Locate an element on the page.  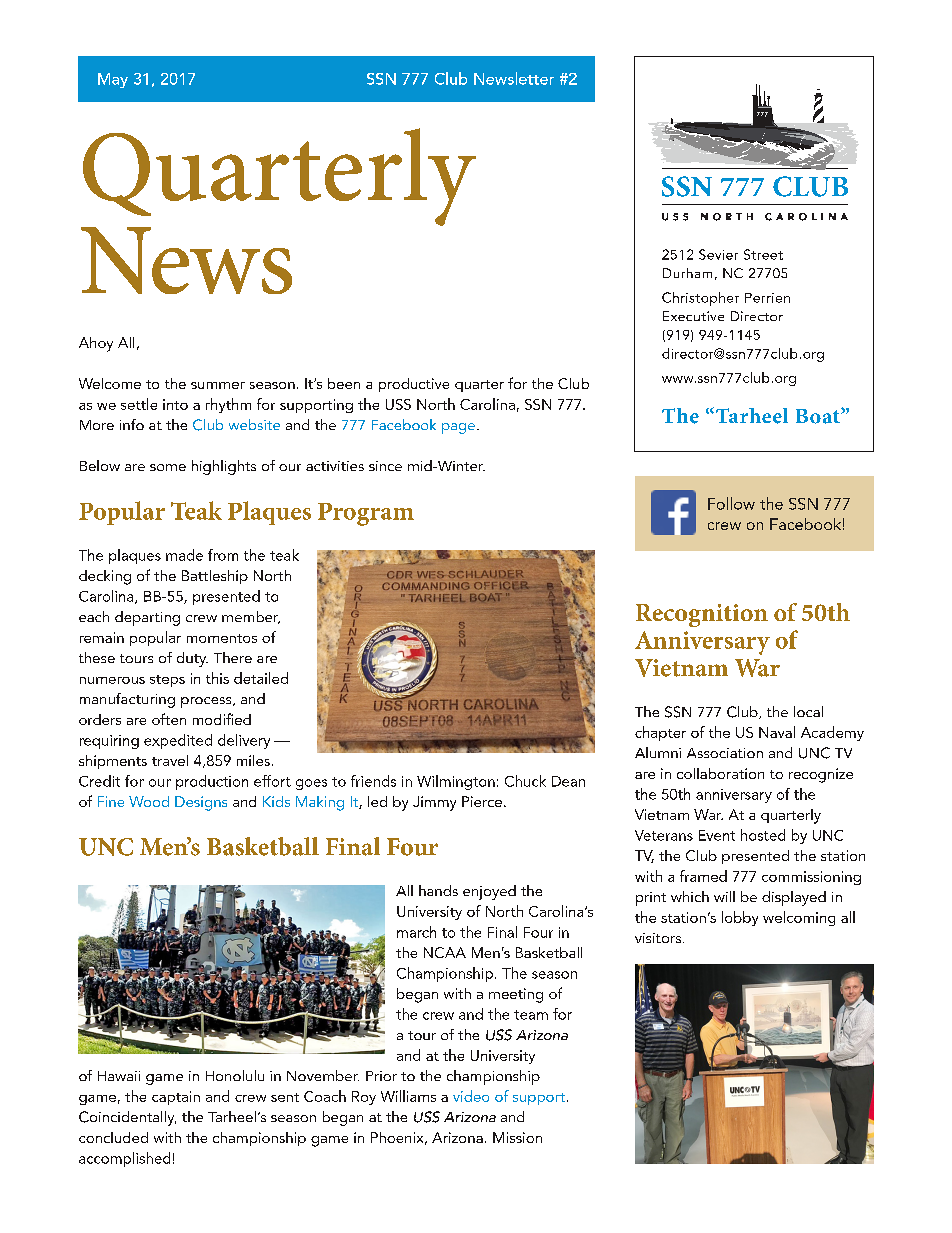
May is located at coordinates (113, 80).
